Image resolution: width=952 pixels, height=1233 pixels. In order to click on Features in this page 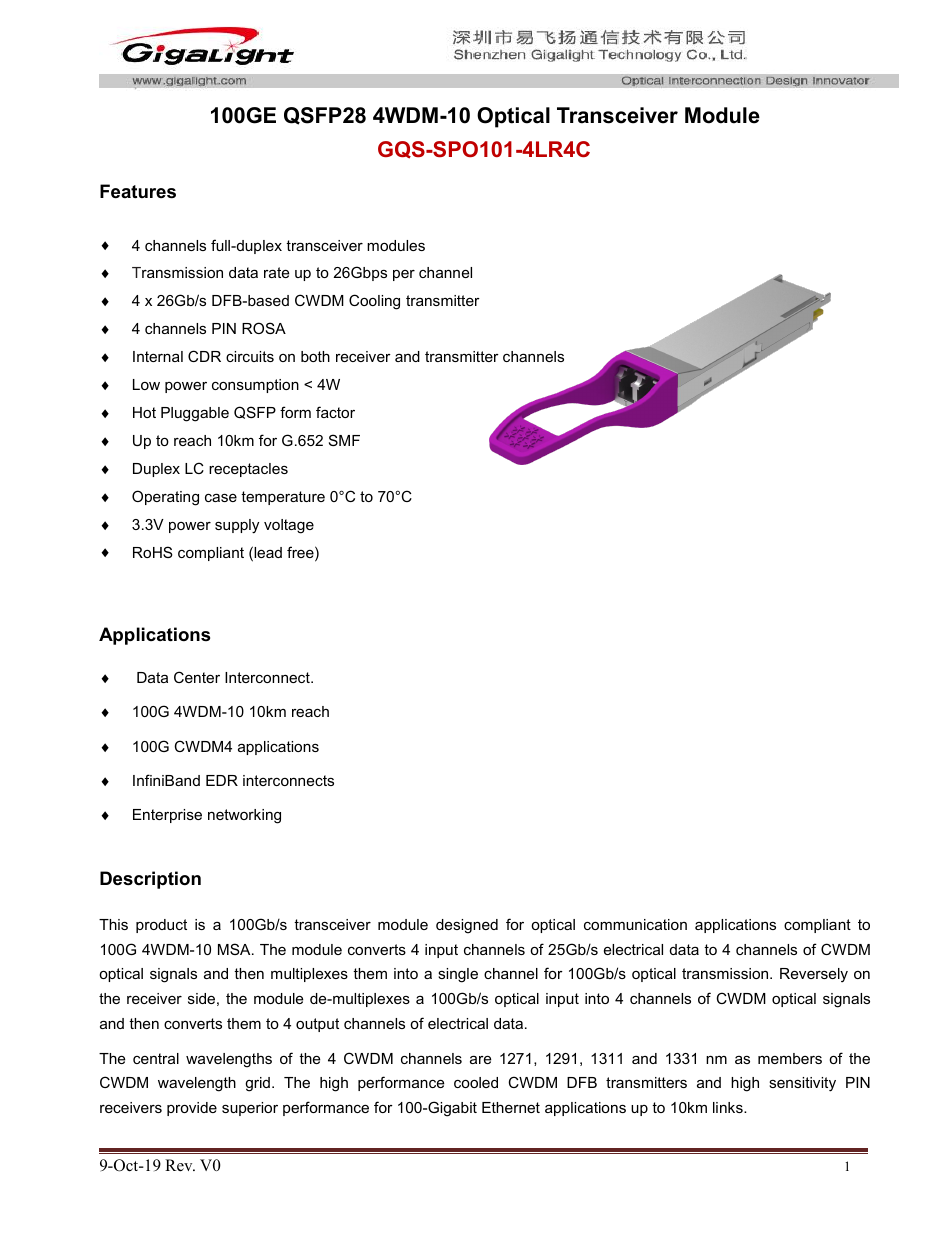, I will do `click(138, 191)`.
